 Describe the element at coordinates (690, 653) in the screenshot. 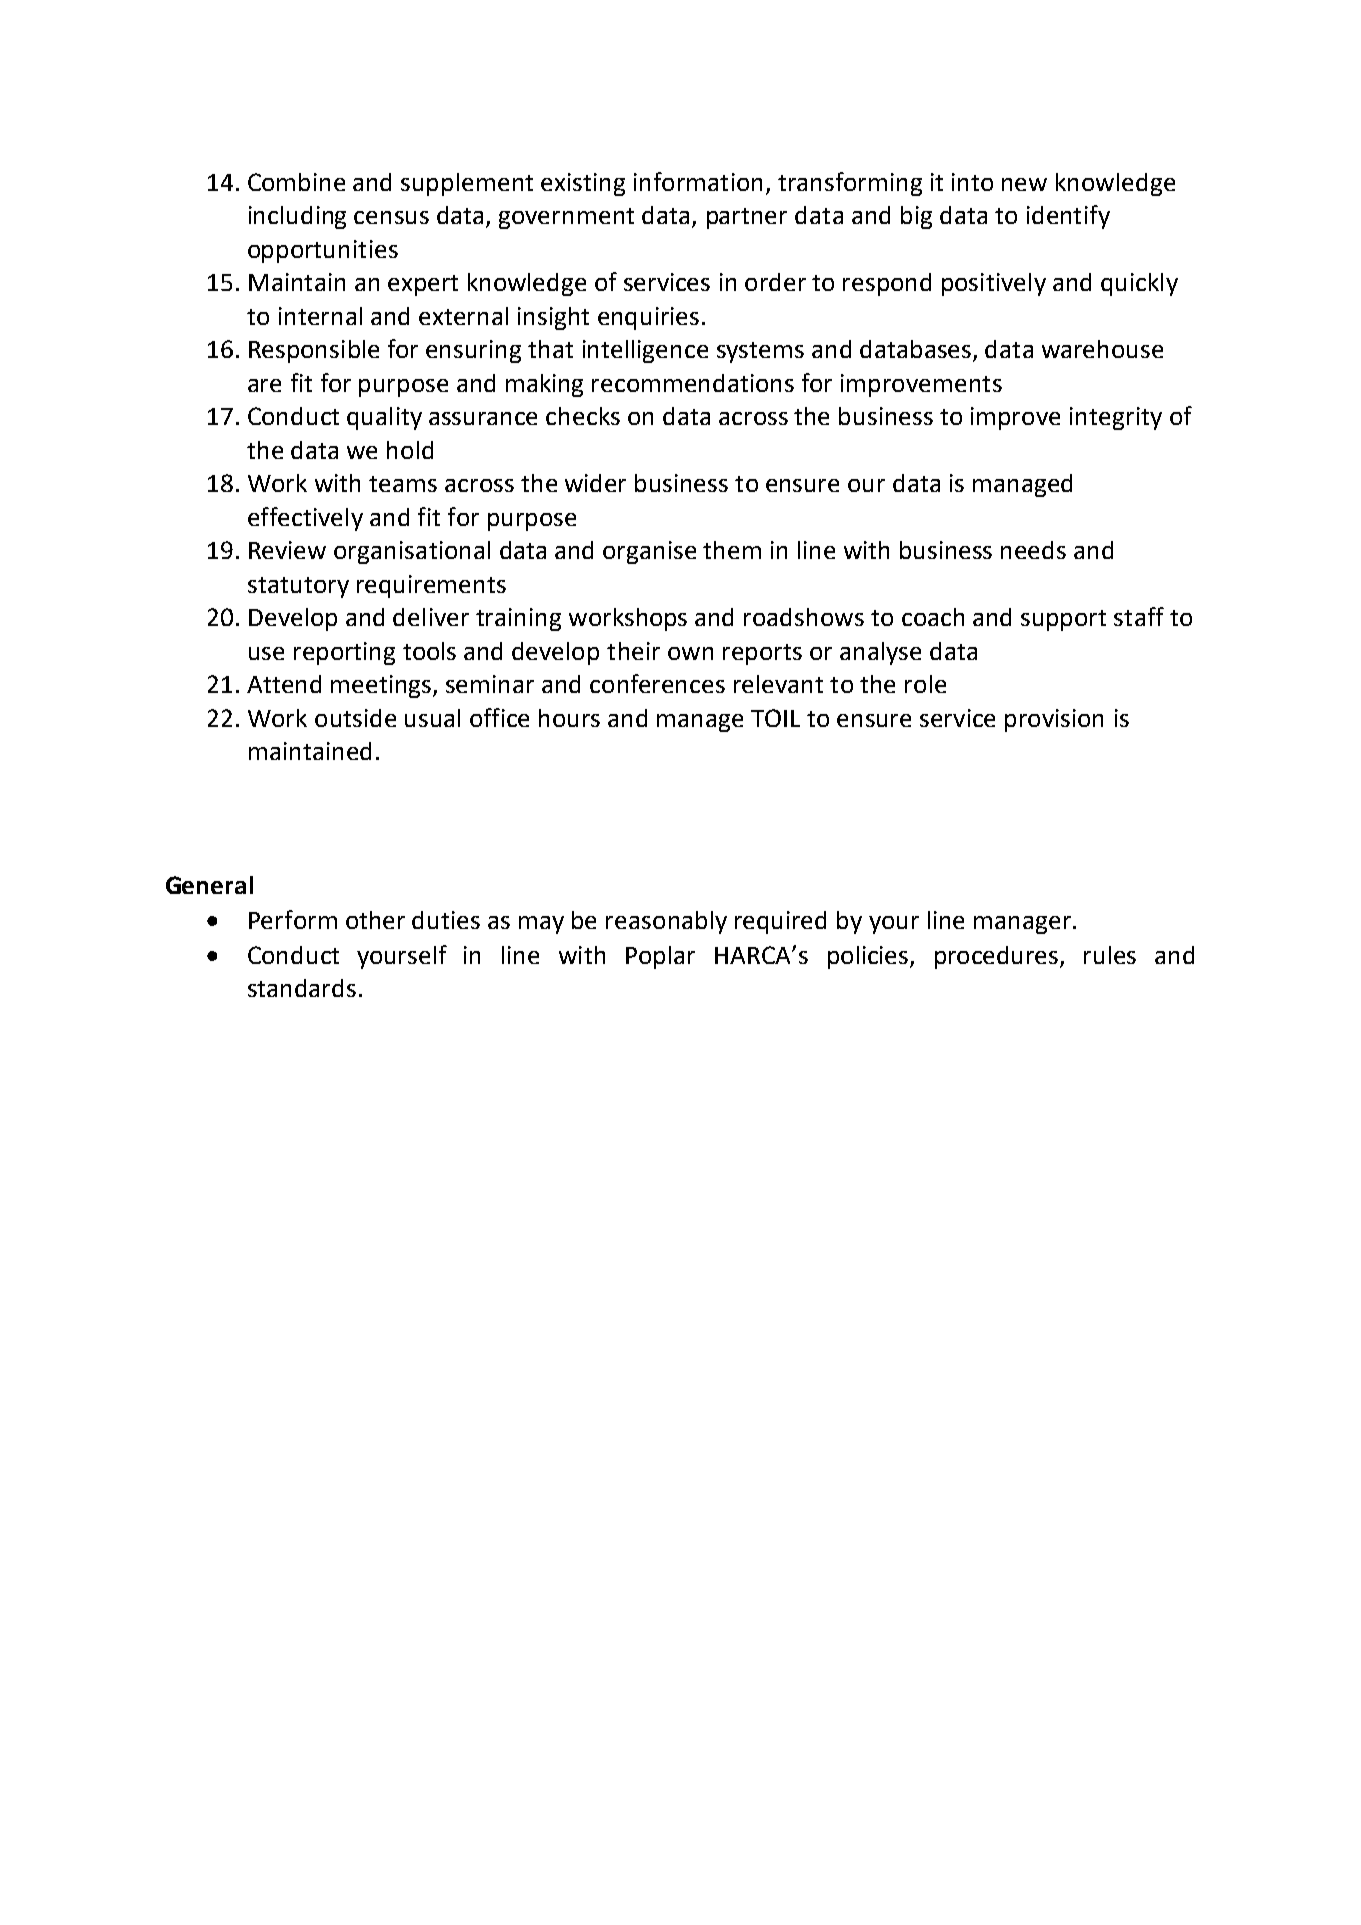

I see `own` at that location.
